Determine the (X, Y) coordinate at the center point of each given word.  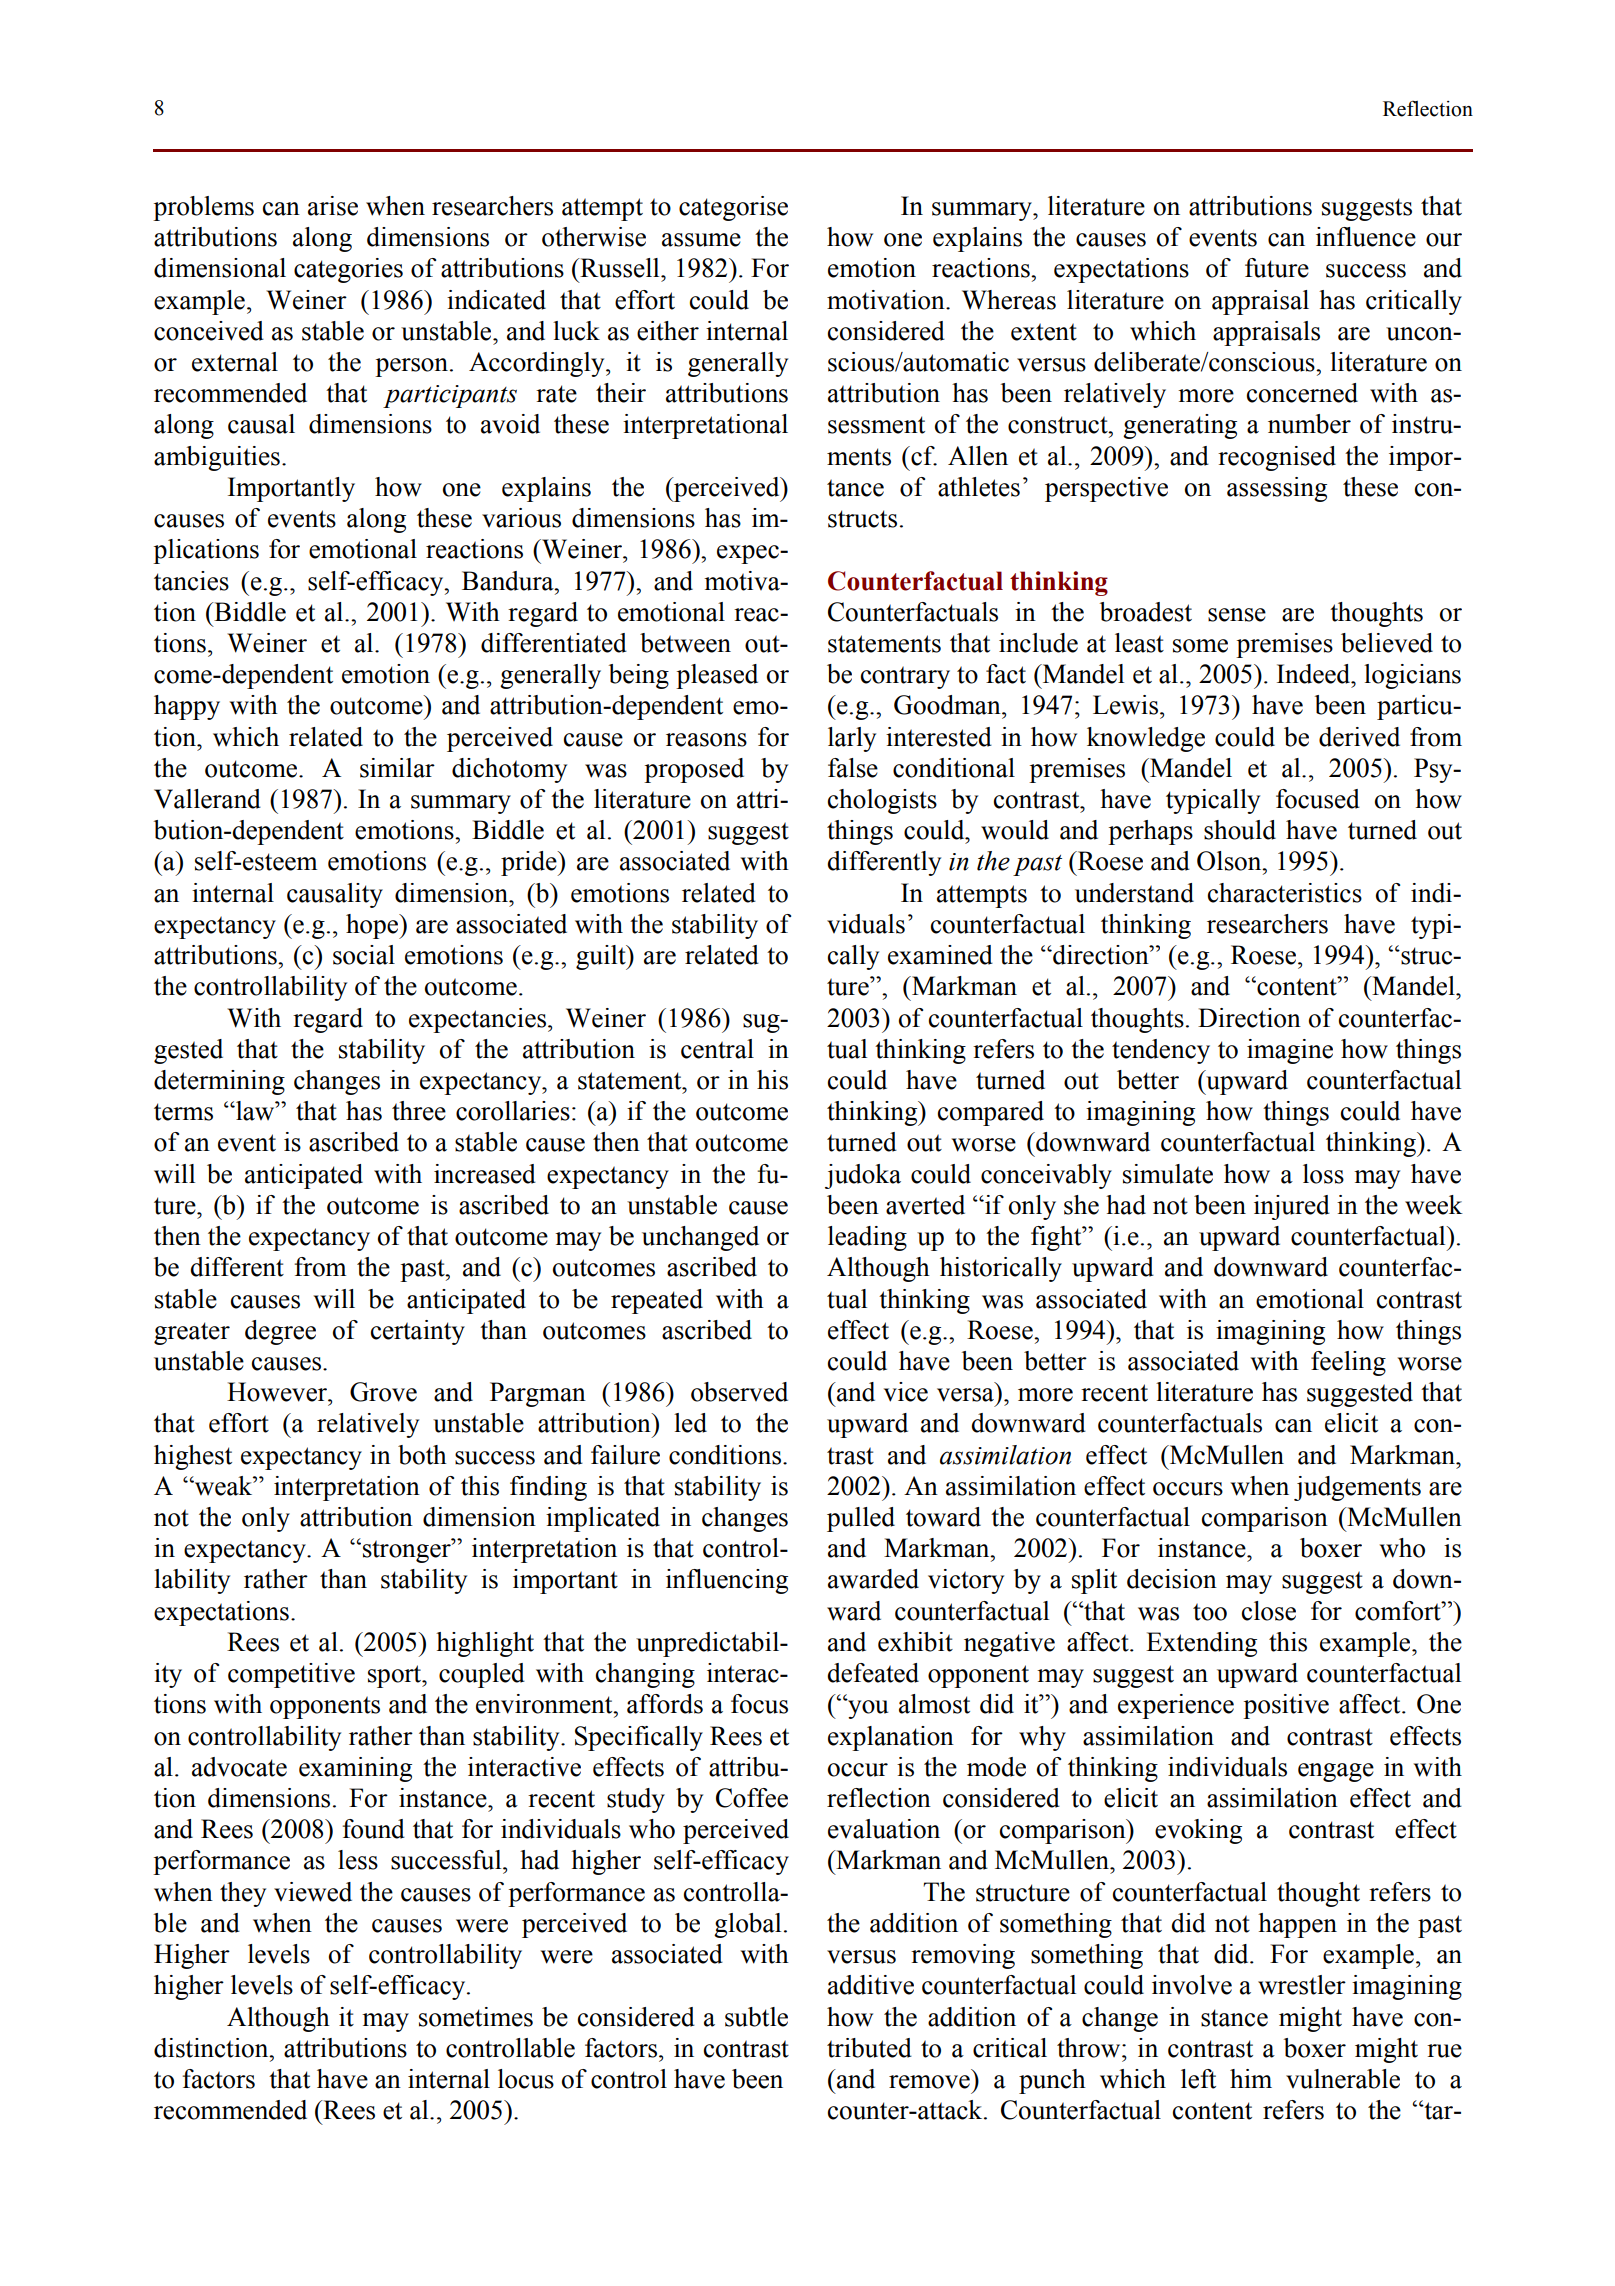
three (419, 1111)
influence (1366, 237)
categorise (733, 208)
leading (867, 1238)
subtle (756, 2017)
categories (348, 270)
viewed (313, 1892)
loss (1323, 1174)
